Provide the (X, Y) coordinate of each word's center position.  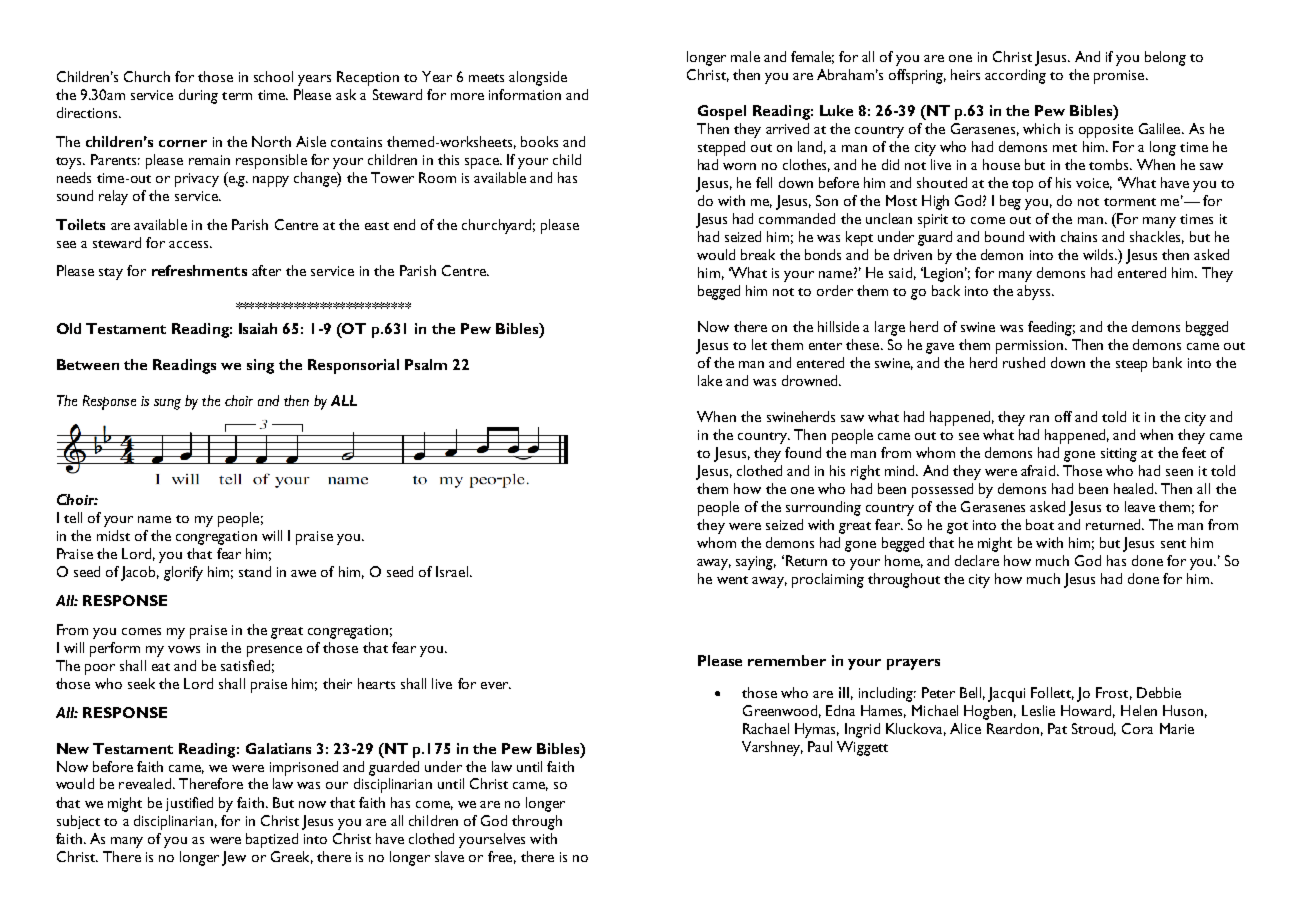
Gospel (722, 112)
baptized (272, 840)
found (803, 452)
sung (167, 404)
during (198, 96)
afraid (1039, 470)
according (1015, 76)
